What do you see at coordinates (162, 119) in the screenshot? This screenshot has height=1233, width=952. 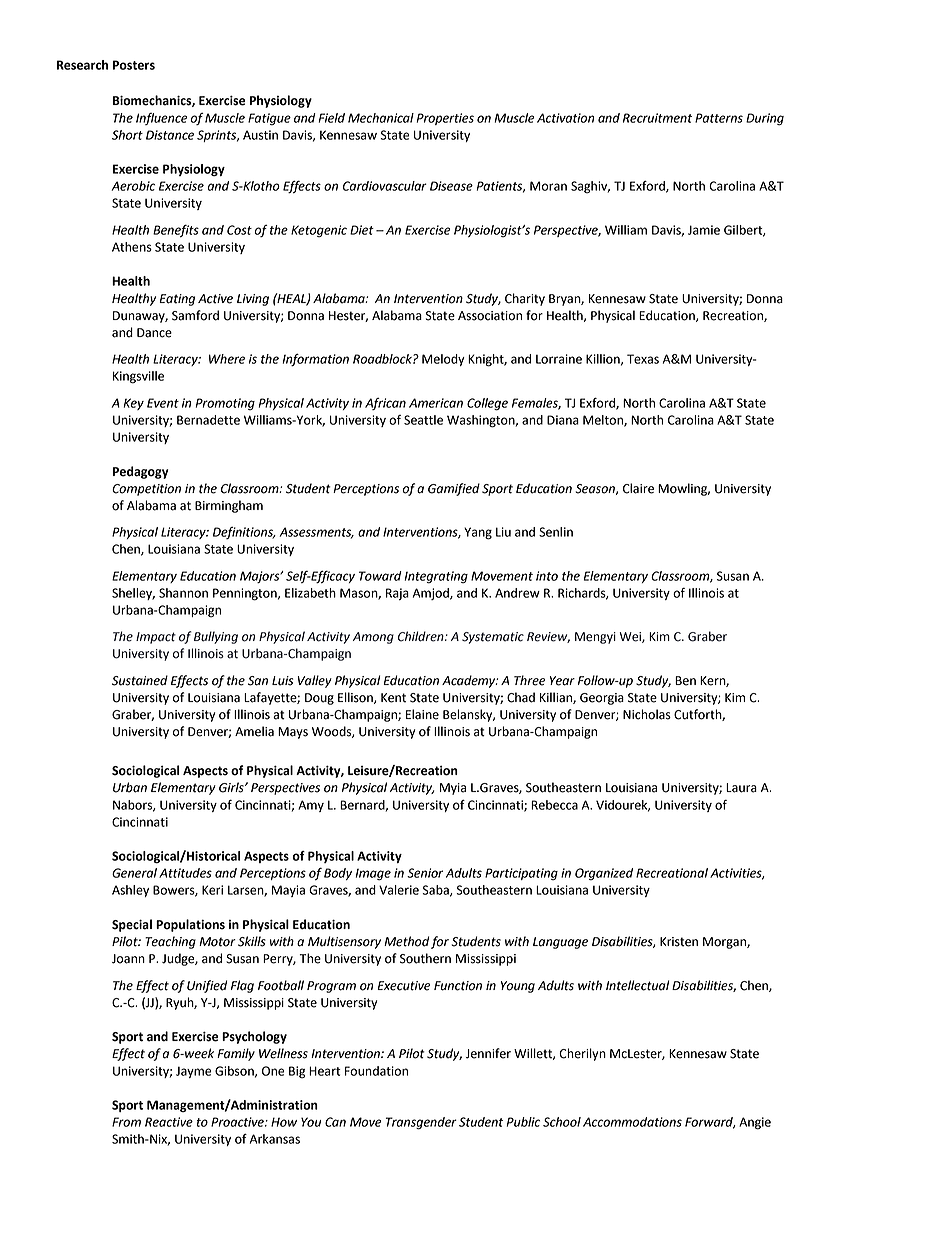 I see `Influence` at bounding box center [162, 119].
